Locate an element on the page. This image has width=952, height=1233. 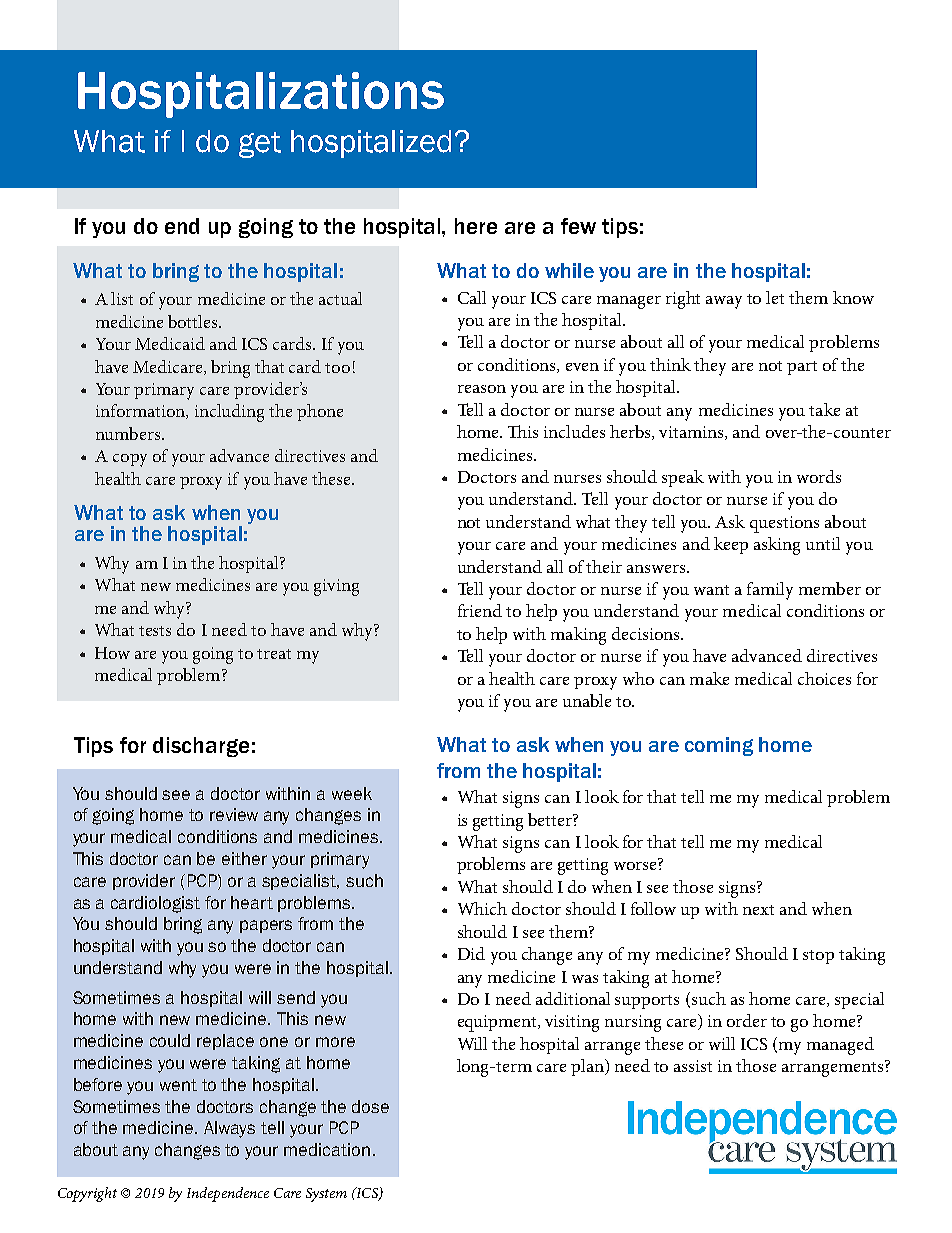
asking is located at coordinates (777, 546).
